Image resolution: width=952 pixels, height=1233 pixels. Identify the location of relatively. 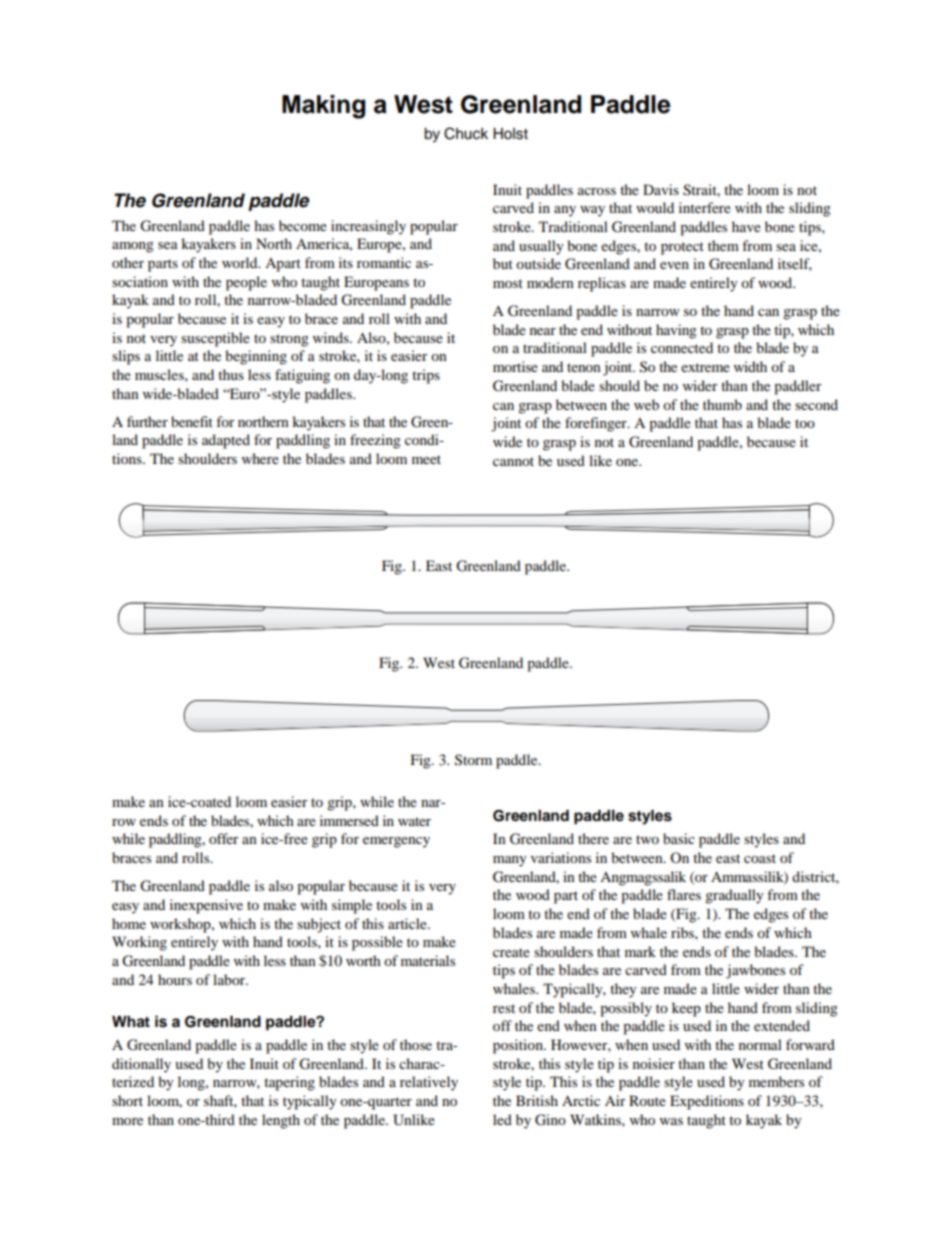
(429, 1083).
